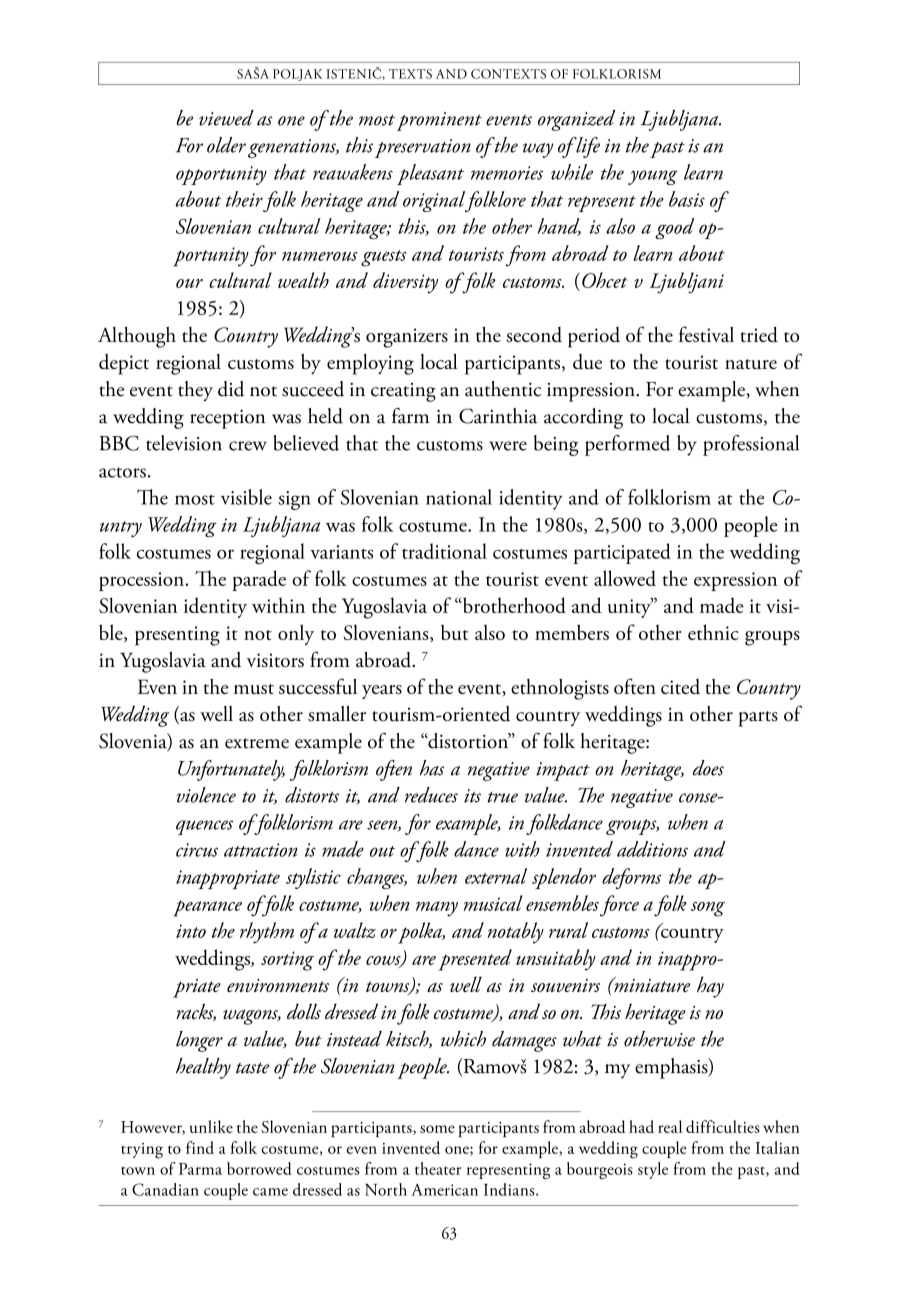 This image has width=904, height=1316. What do you see at coordinates (423, 148) in the image?
I see `preservation` at bounding box center [423, 148].
